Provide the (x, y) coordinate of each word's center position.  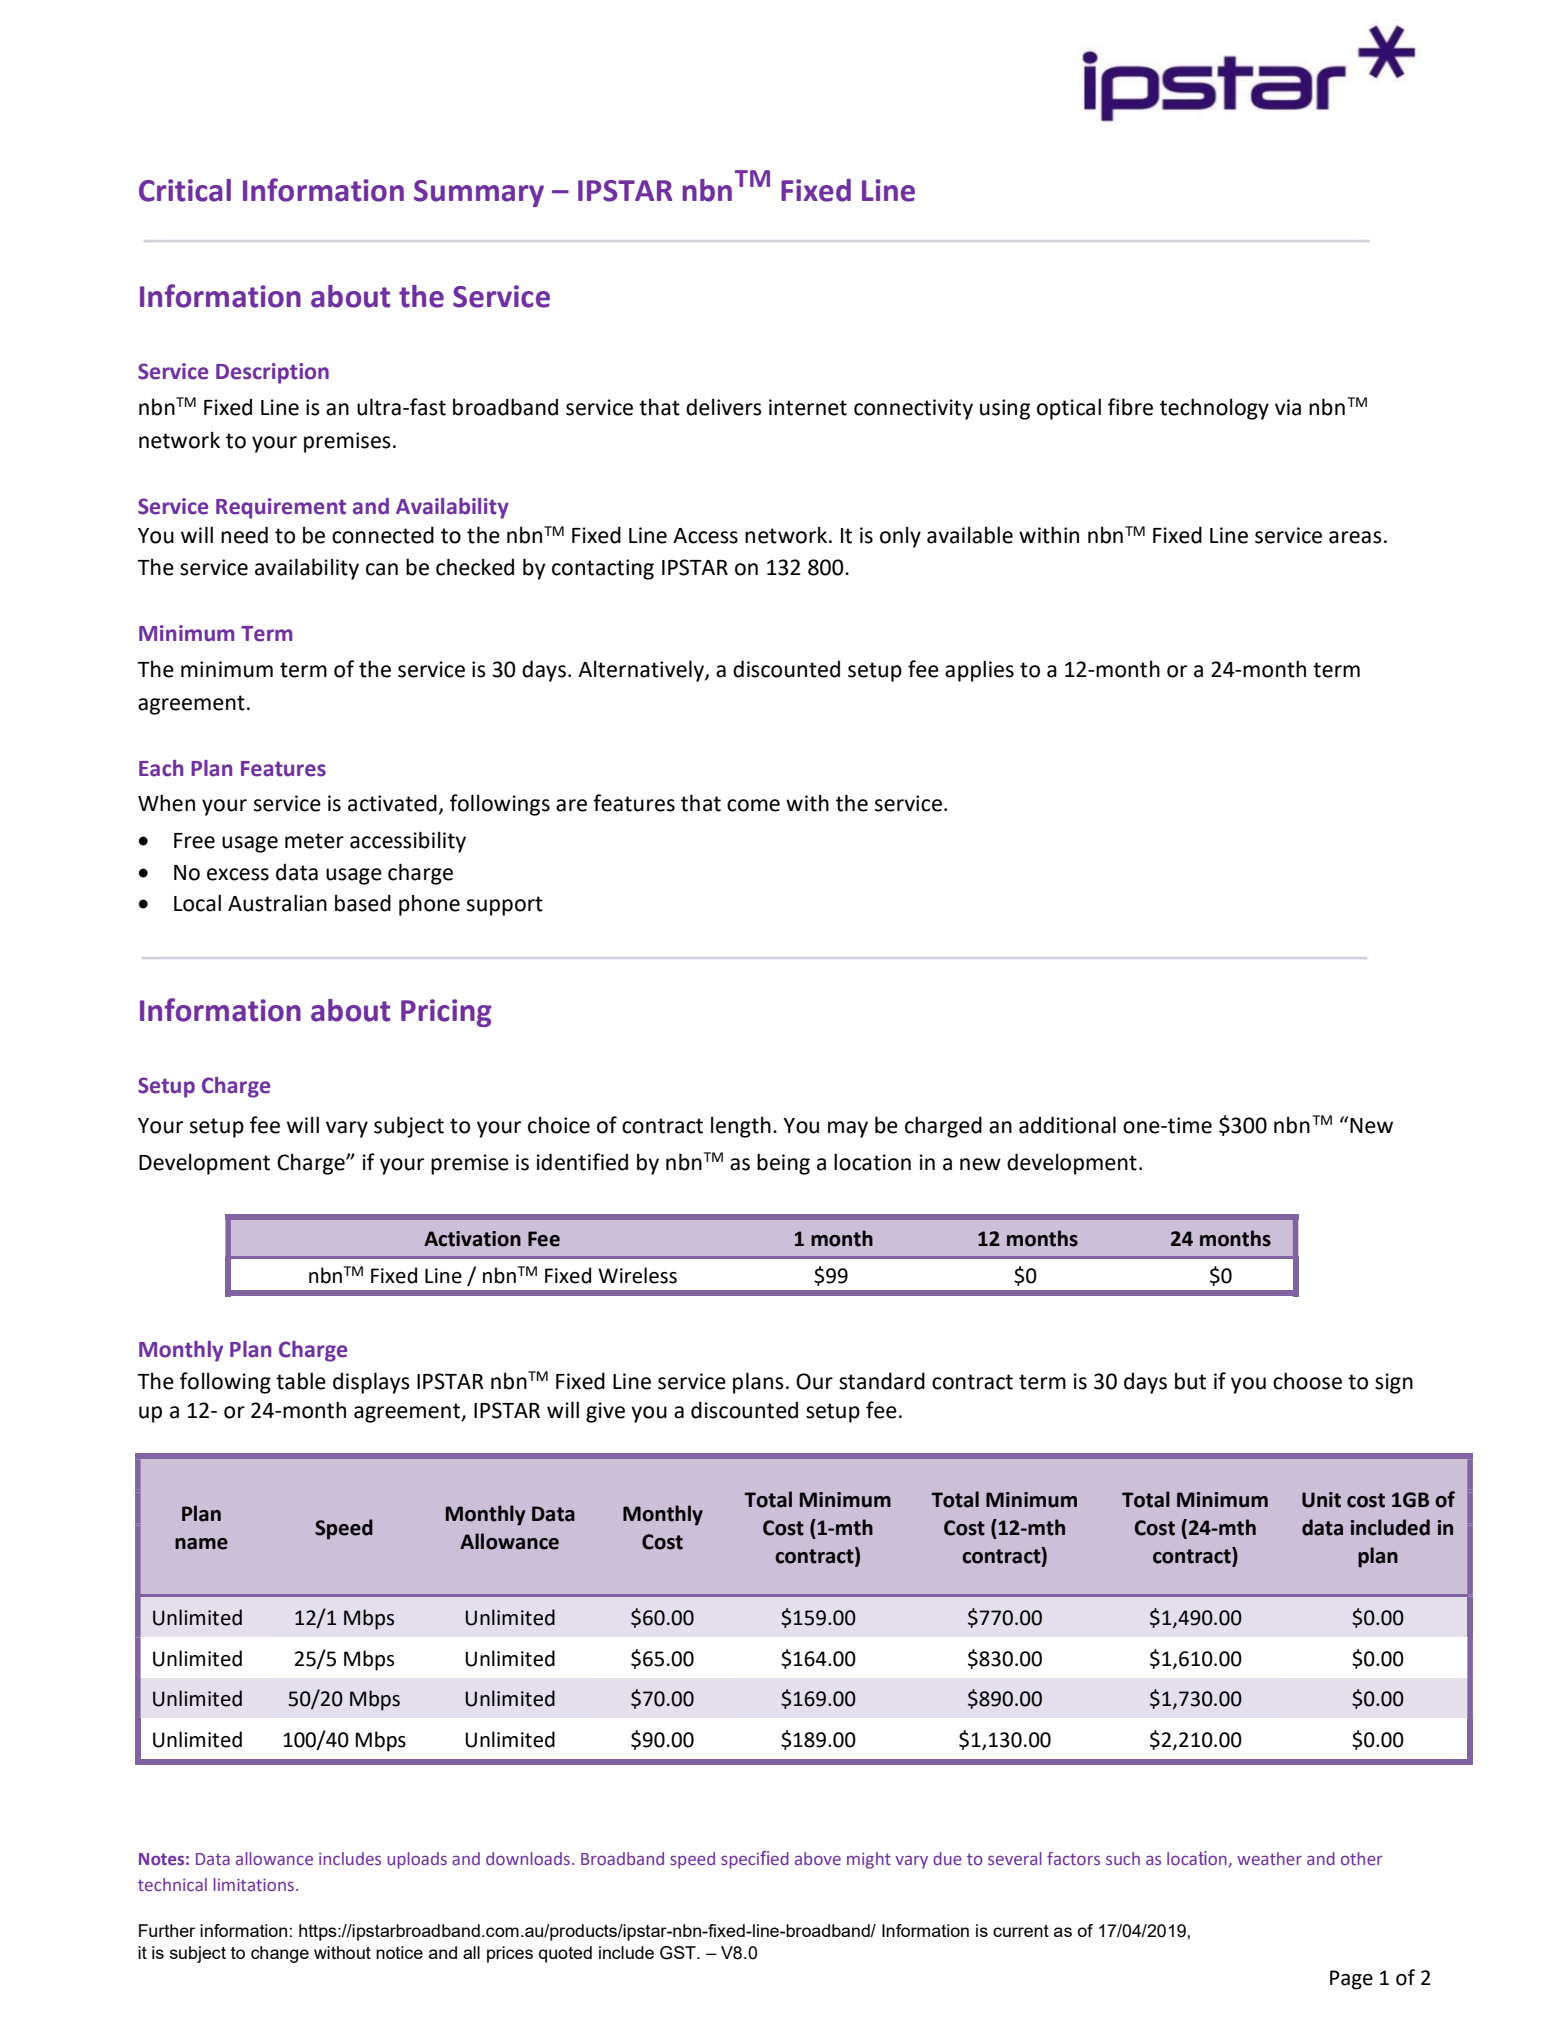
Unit (1321, 1500)
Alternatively (642, 671)
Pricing (446, 1013)
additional (1067, 1125)
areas (1355, 537)
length (741, 1127)
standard (882, 1381)
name (201, 1544)
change (280, 1954)
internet (808, 407)
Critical (185, 190)
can (382, 569)
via (1288, 407)
